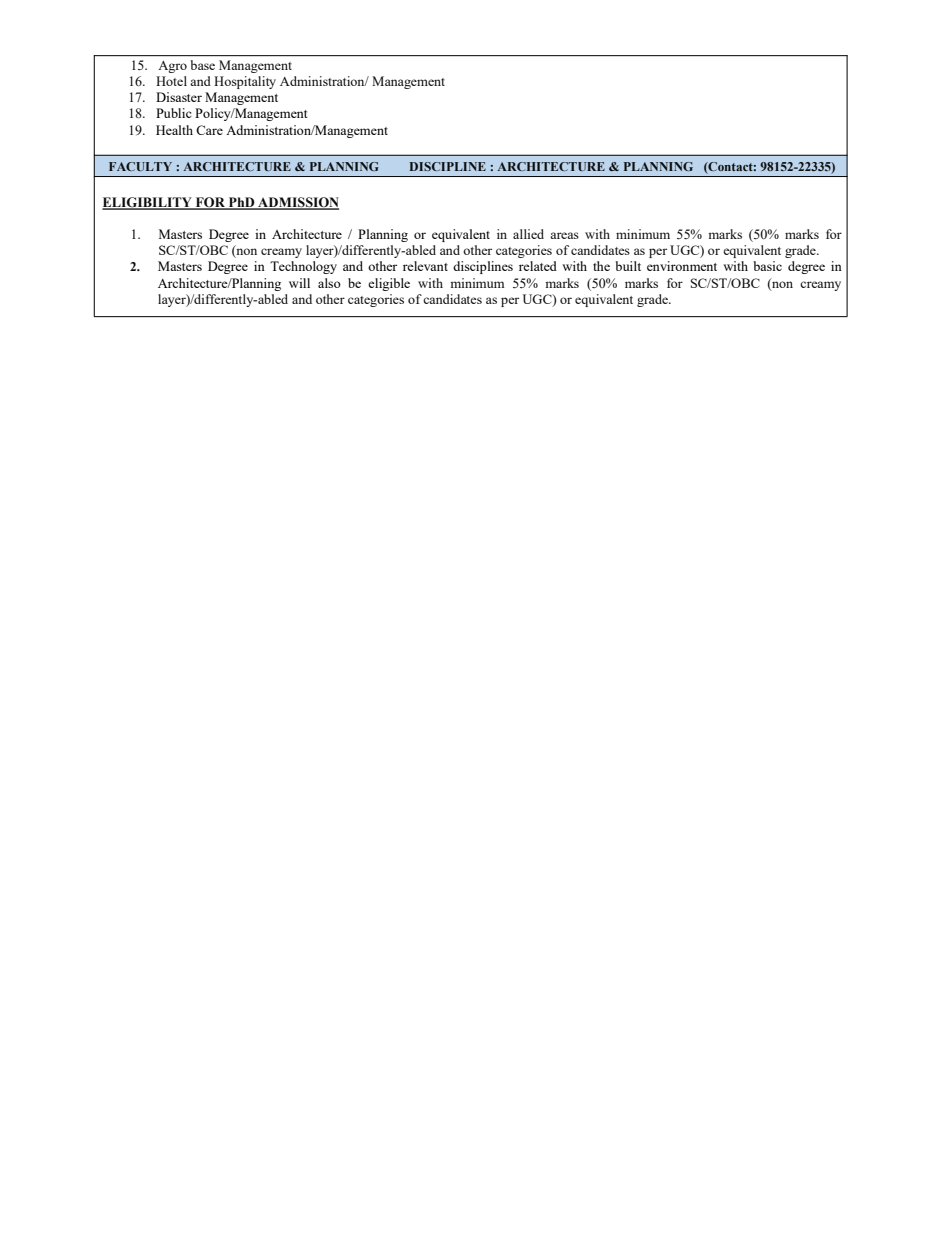 This screenshot has width=952, height=1233. What do you see at coordinates (297, 203) in the screenshot?
I see `ADMISSION` at bounding box center [297, 203].
